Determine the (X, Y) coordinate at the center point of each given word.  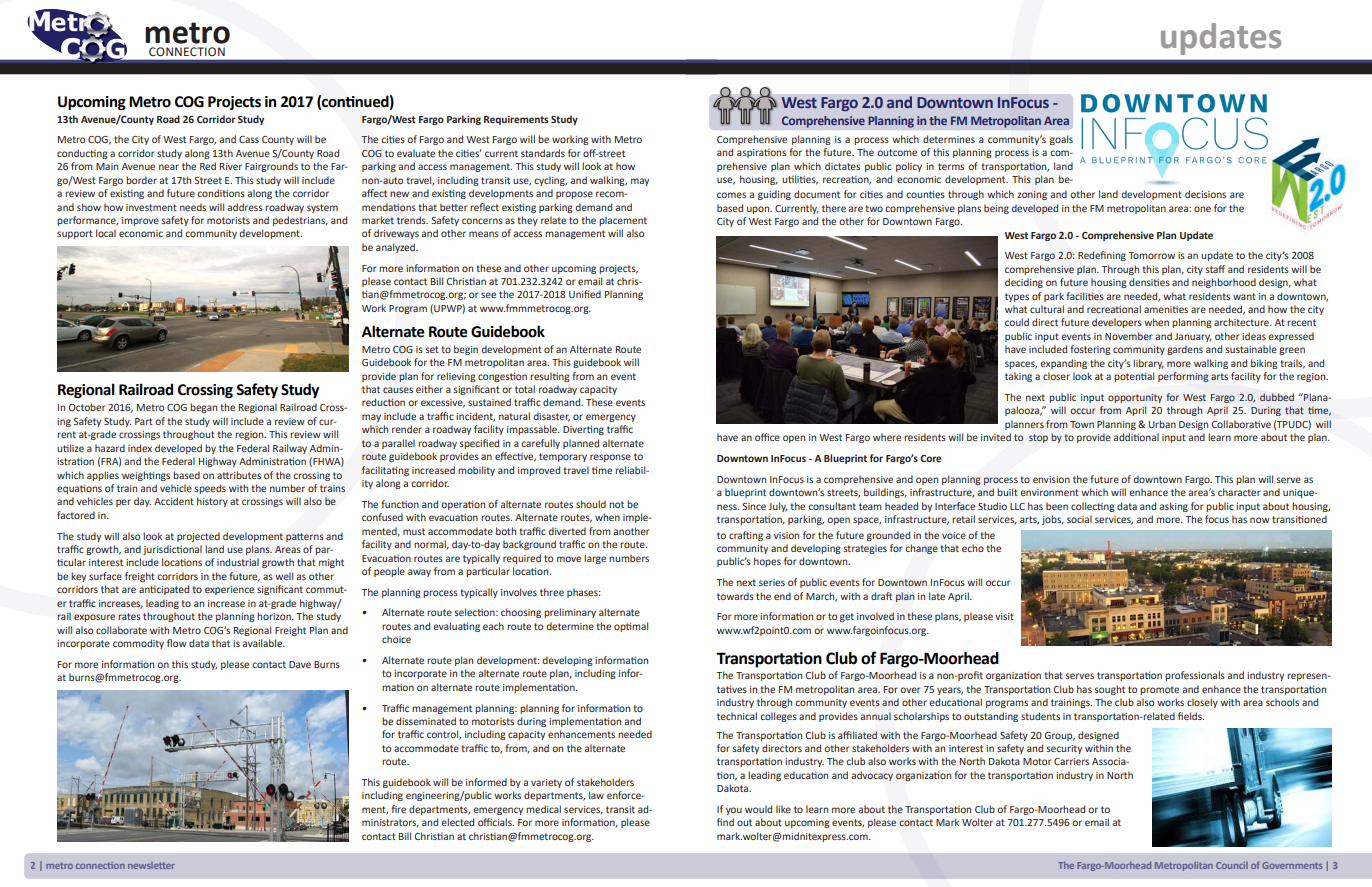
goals (1061, 140)
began (203, 408)
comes (731, 195)
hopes (767, 562)
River (231, 166)
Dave (300, 664)
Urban (1162, 424)
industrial (238, 562)
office (767, 437)
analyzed (396, 248)
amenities (1166, 309)
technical (737, 716)
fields (1191, 716)
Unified (585, 294)
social (1079, 519)
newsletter (151, 865)
